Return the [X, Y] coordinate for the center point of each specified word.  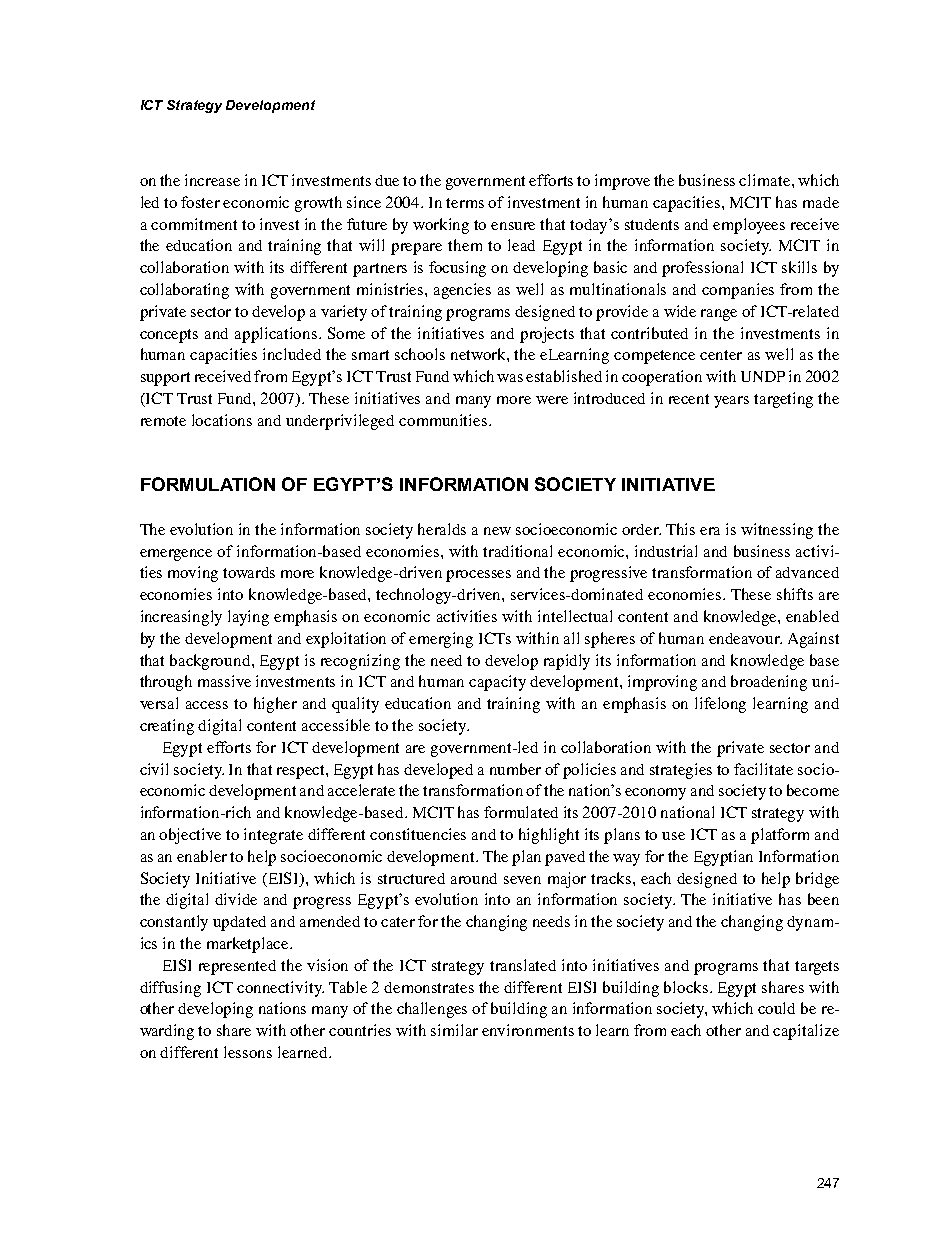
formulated [521, 812]
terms [465, 203]
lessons [248, 1052]
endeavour [745, 638]
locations [222, 420]
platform [780, 836]
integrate [273, 836]
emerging [441, 640]
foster [200, 202]
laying [248, 618]
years [731, 402]
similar [454, 1030]
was [510, 378]
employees [749, 226]
